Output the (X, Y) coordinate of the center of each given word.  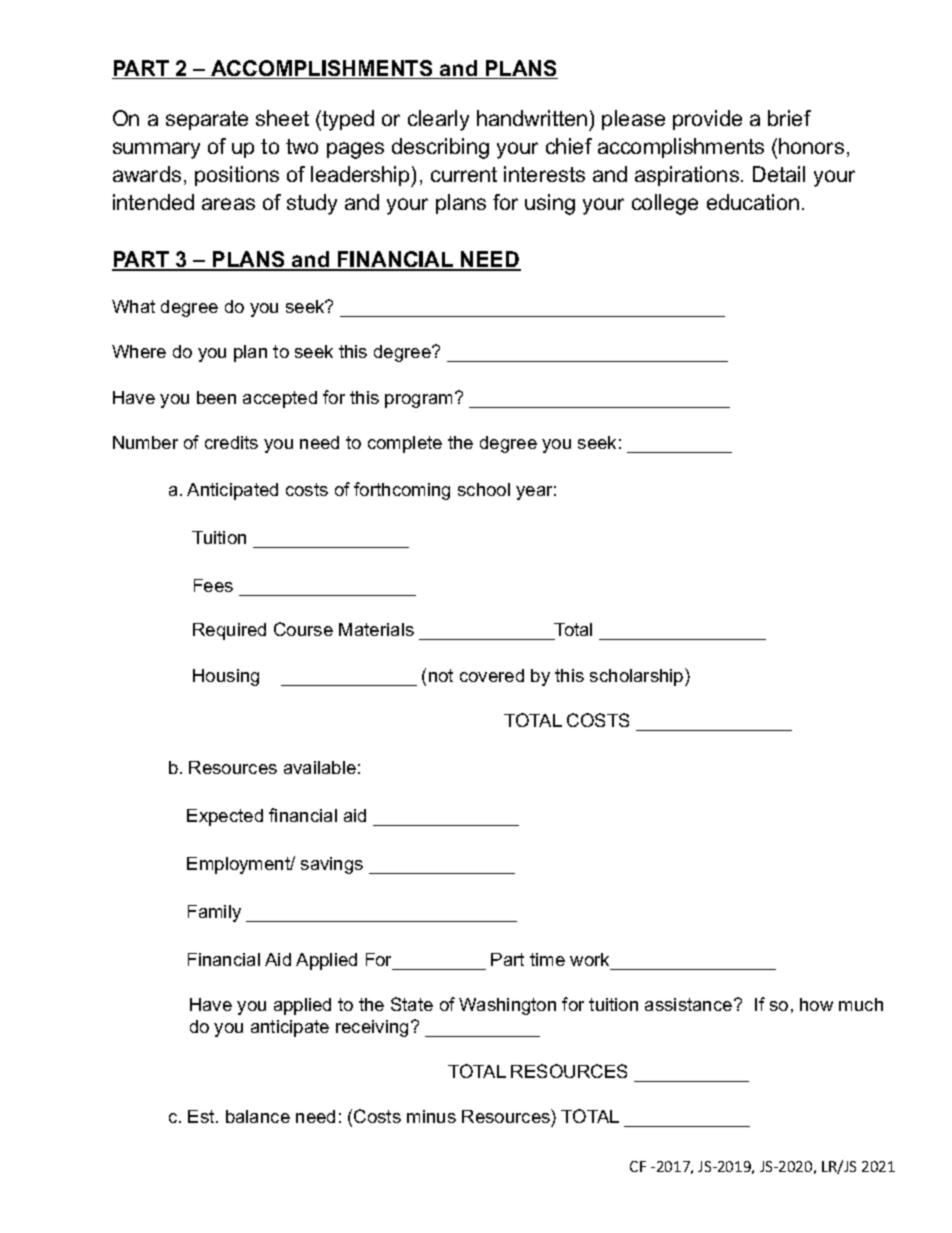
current (464, 174)
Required (229, 631)
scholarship (638, 677)
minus (431, 1116)
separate (207, 120)
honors (811, 146)
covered (492, 675)
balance (258, 1116)
